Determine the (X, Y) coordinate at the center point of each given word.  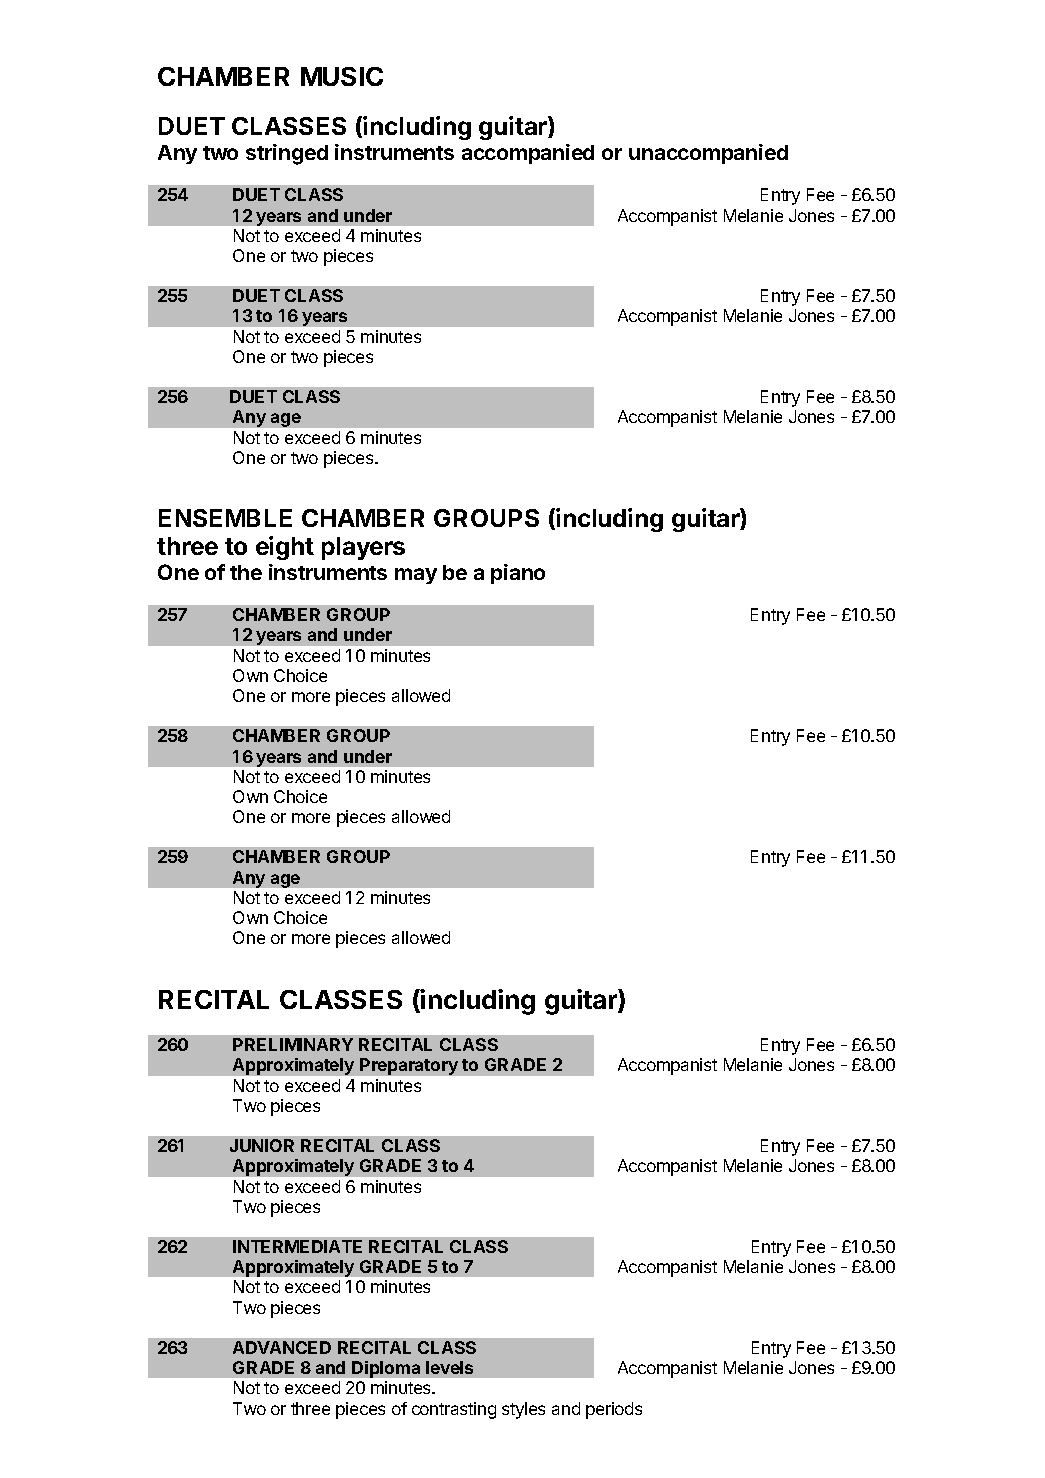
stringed (287, 154)
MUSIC (342, 76)
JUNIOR (262, 1145)
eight (285, 548)
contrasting (454, 1410)
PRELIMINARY (293, 1044)
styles (523, 1410)
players (363, 548)
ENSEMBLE (225, 518)
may (416, 576)
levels (449, 1367)
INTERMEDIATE (297, 1246)
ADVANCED (282, 1347)
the (246, 572)
